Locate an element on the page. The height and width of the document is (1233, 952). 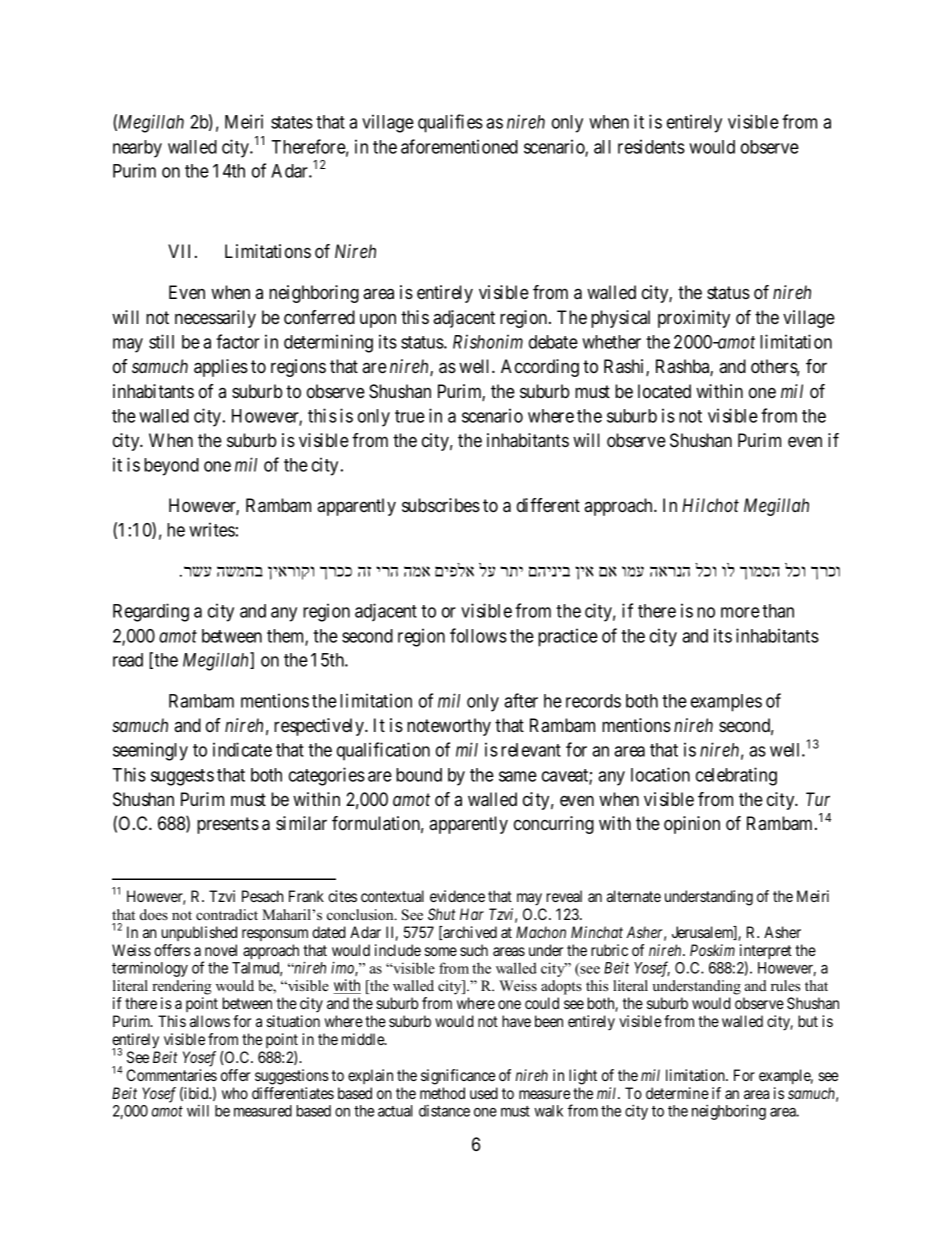
aforementioned is located at coordinates (459, 146).
